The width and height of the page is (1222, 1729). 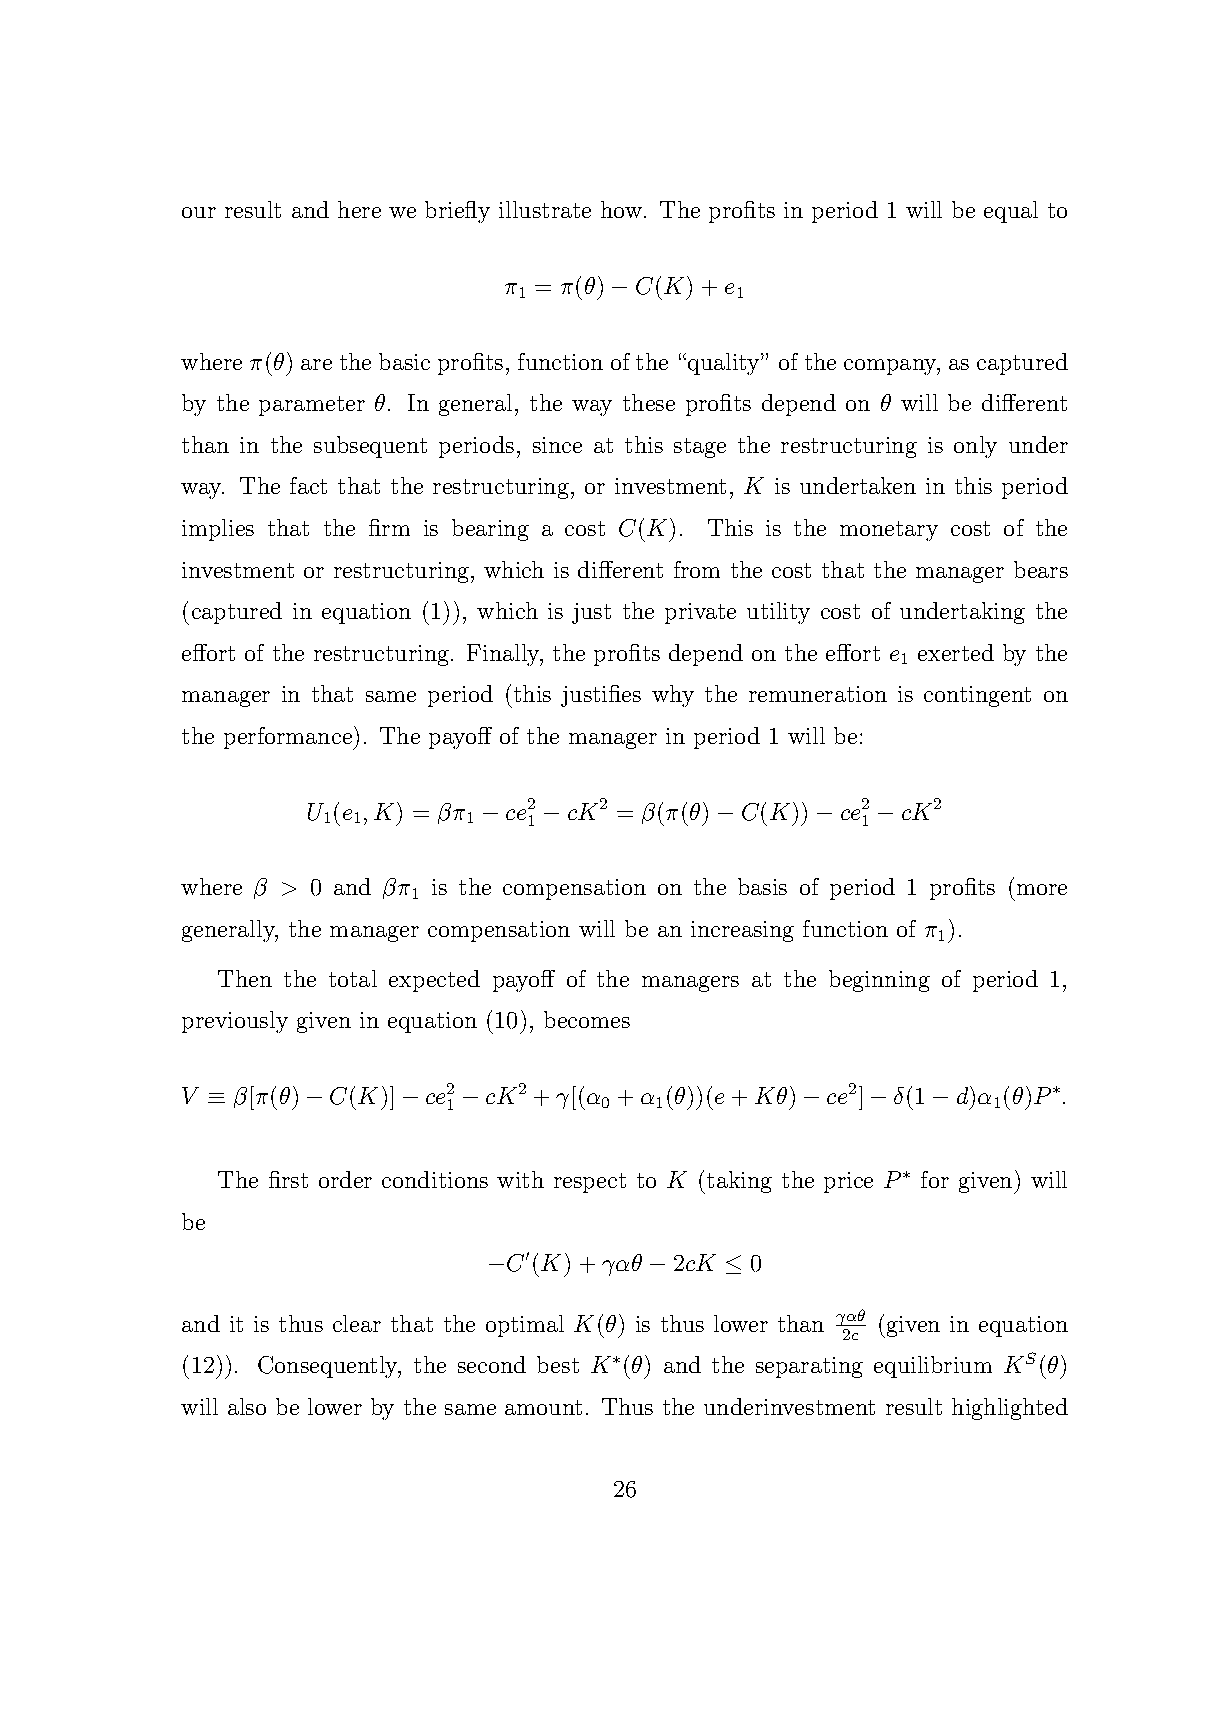 I want to click on performance, so click(x=289, y=738).
